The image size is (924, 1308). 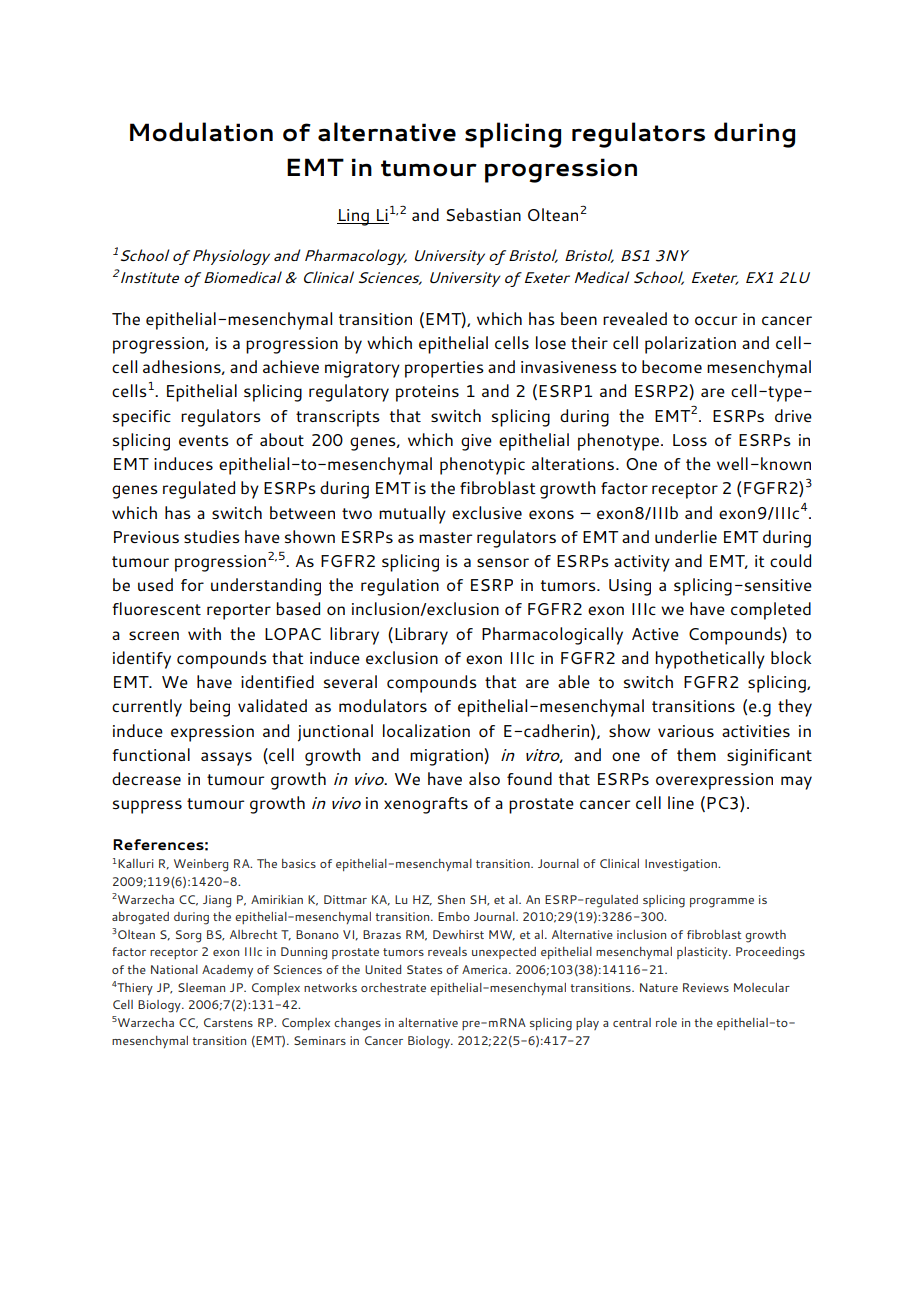 I want to click on Academy, so click(x=227, y=971).
